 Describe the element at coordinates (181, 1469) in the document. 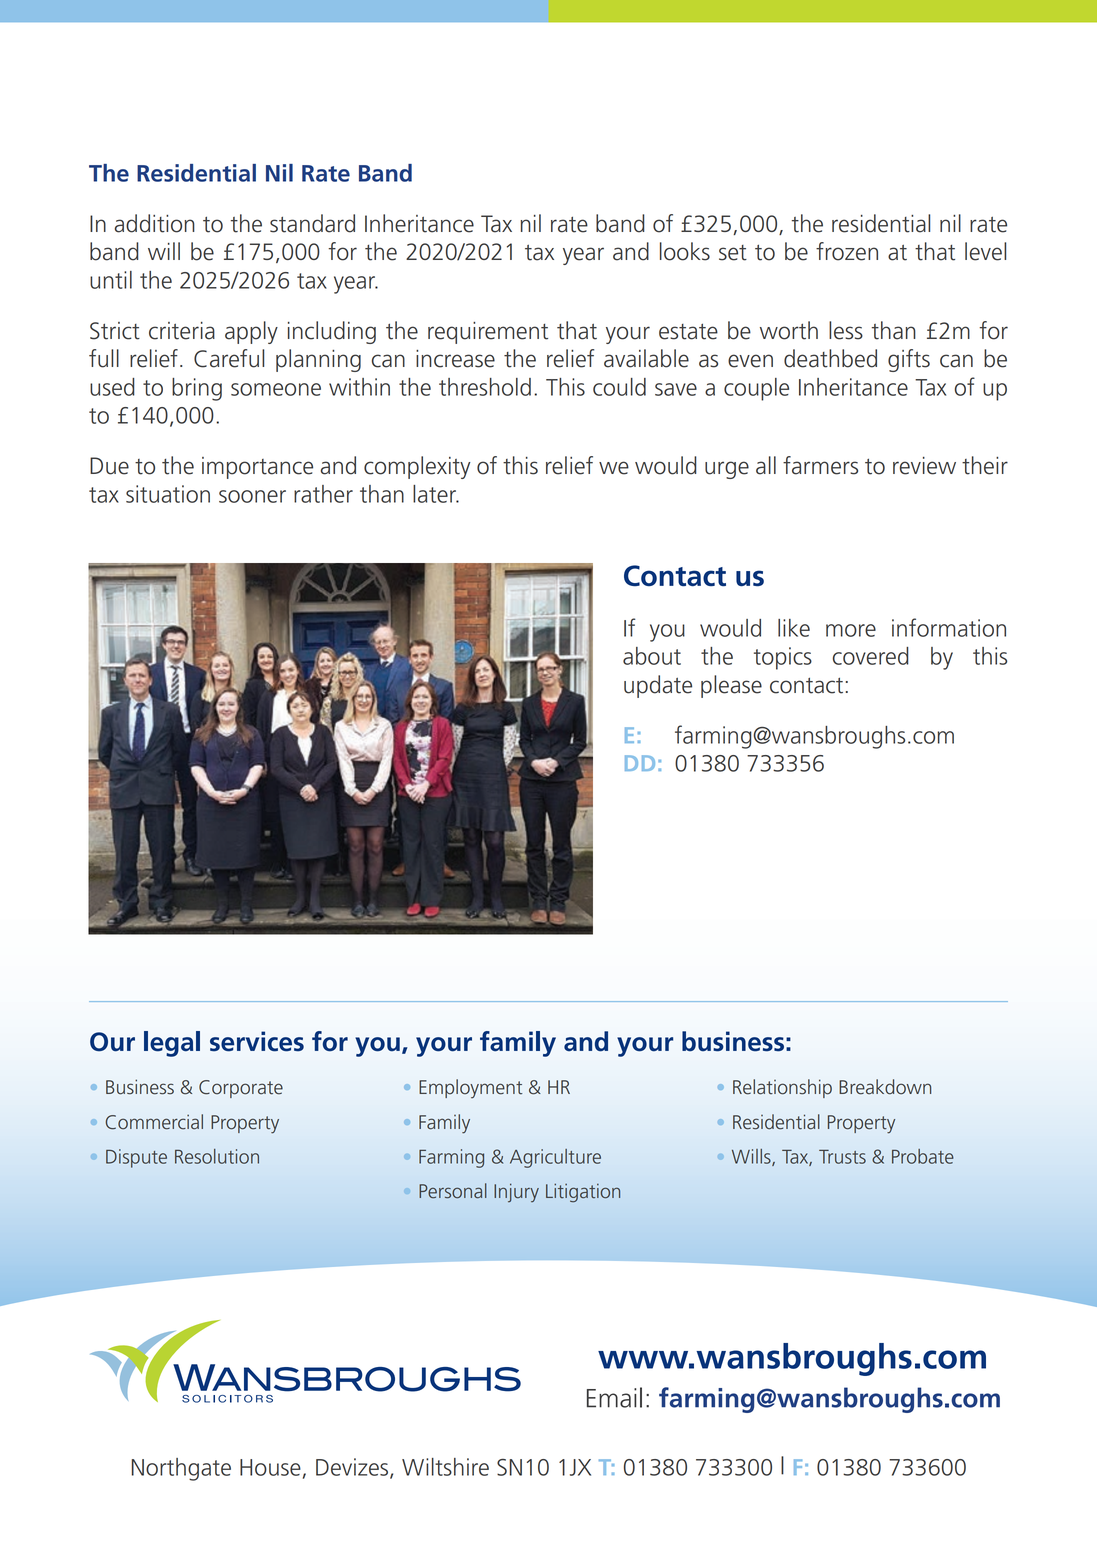

I see `Northgate` at that location.
